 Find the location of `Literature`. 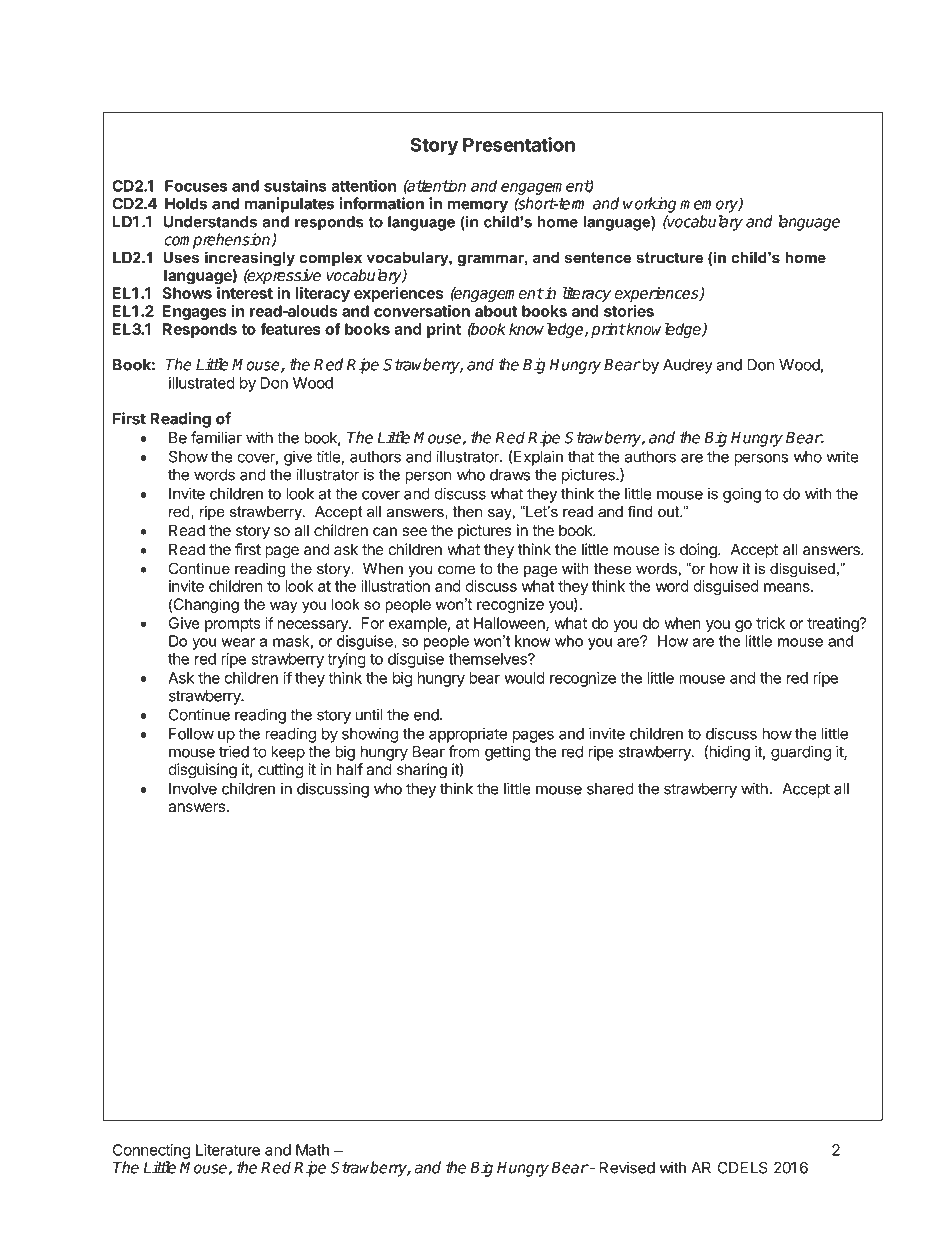

Literature is located at coordinates (228, 1150).
